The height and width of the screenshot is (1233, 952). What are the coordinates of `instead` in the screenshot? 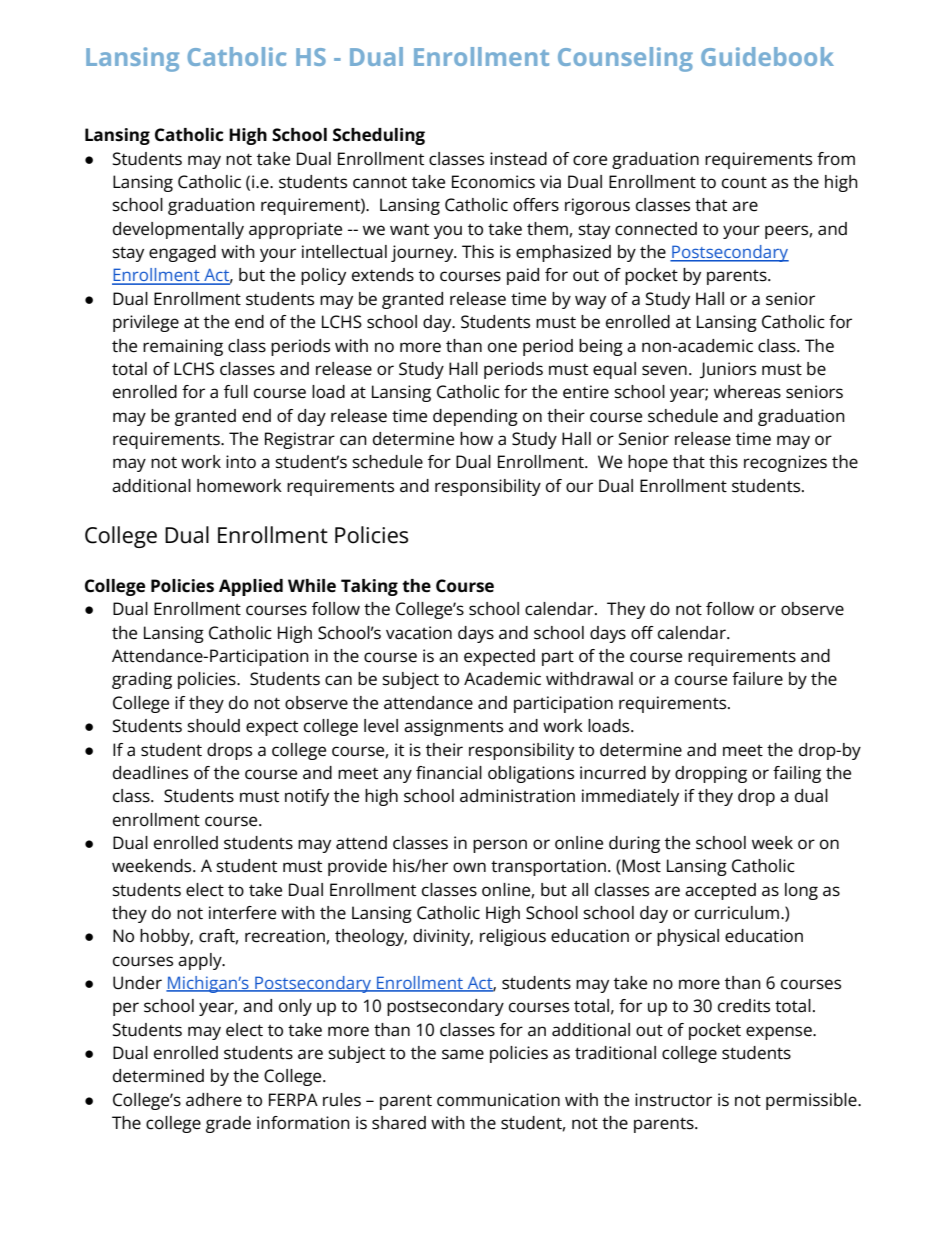 It's located at (518, 159).
